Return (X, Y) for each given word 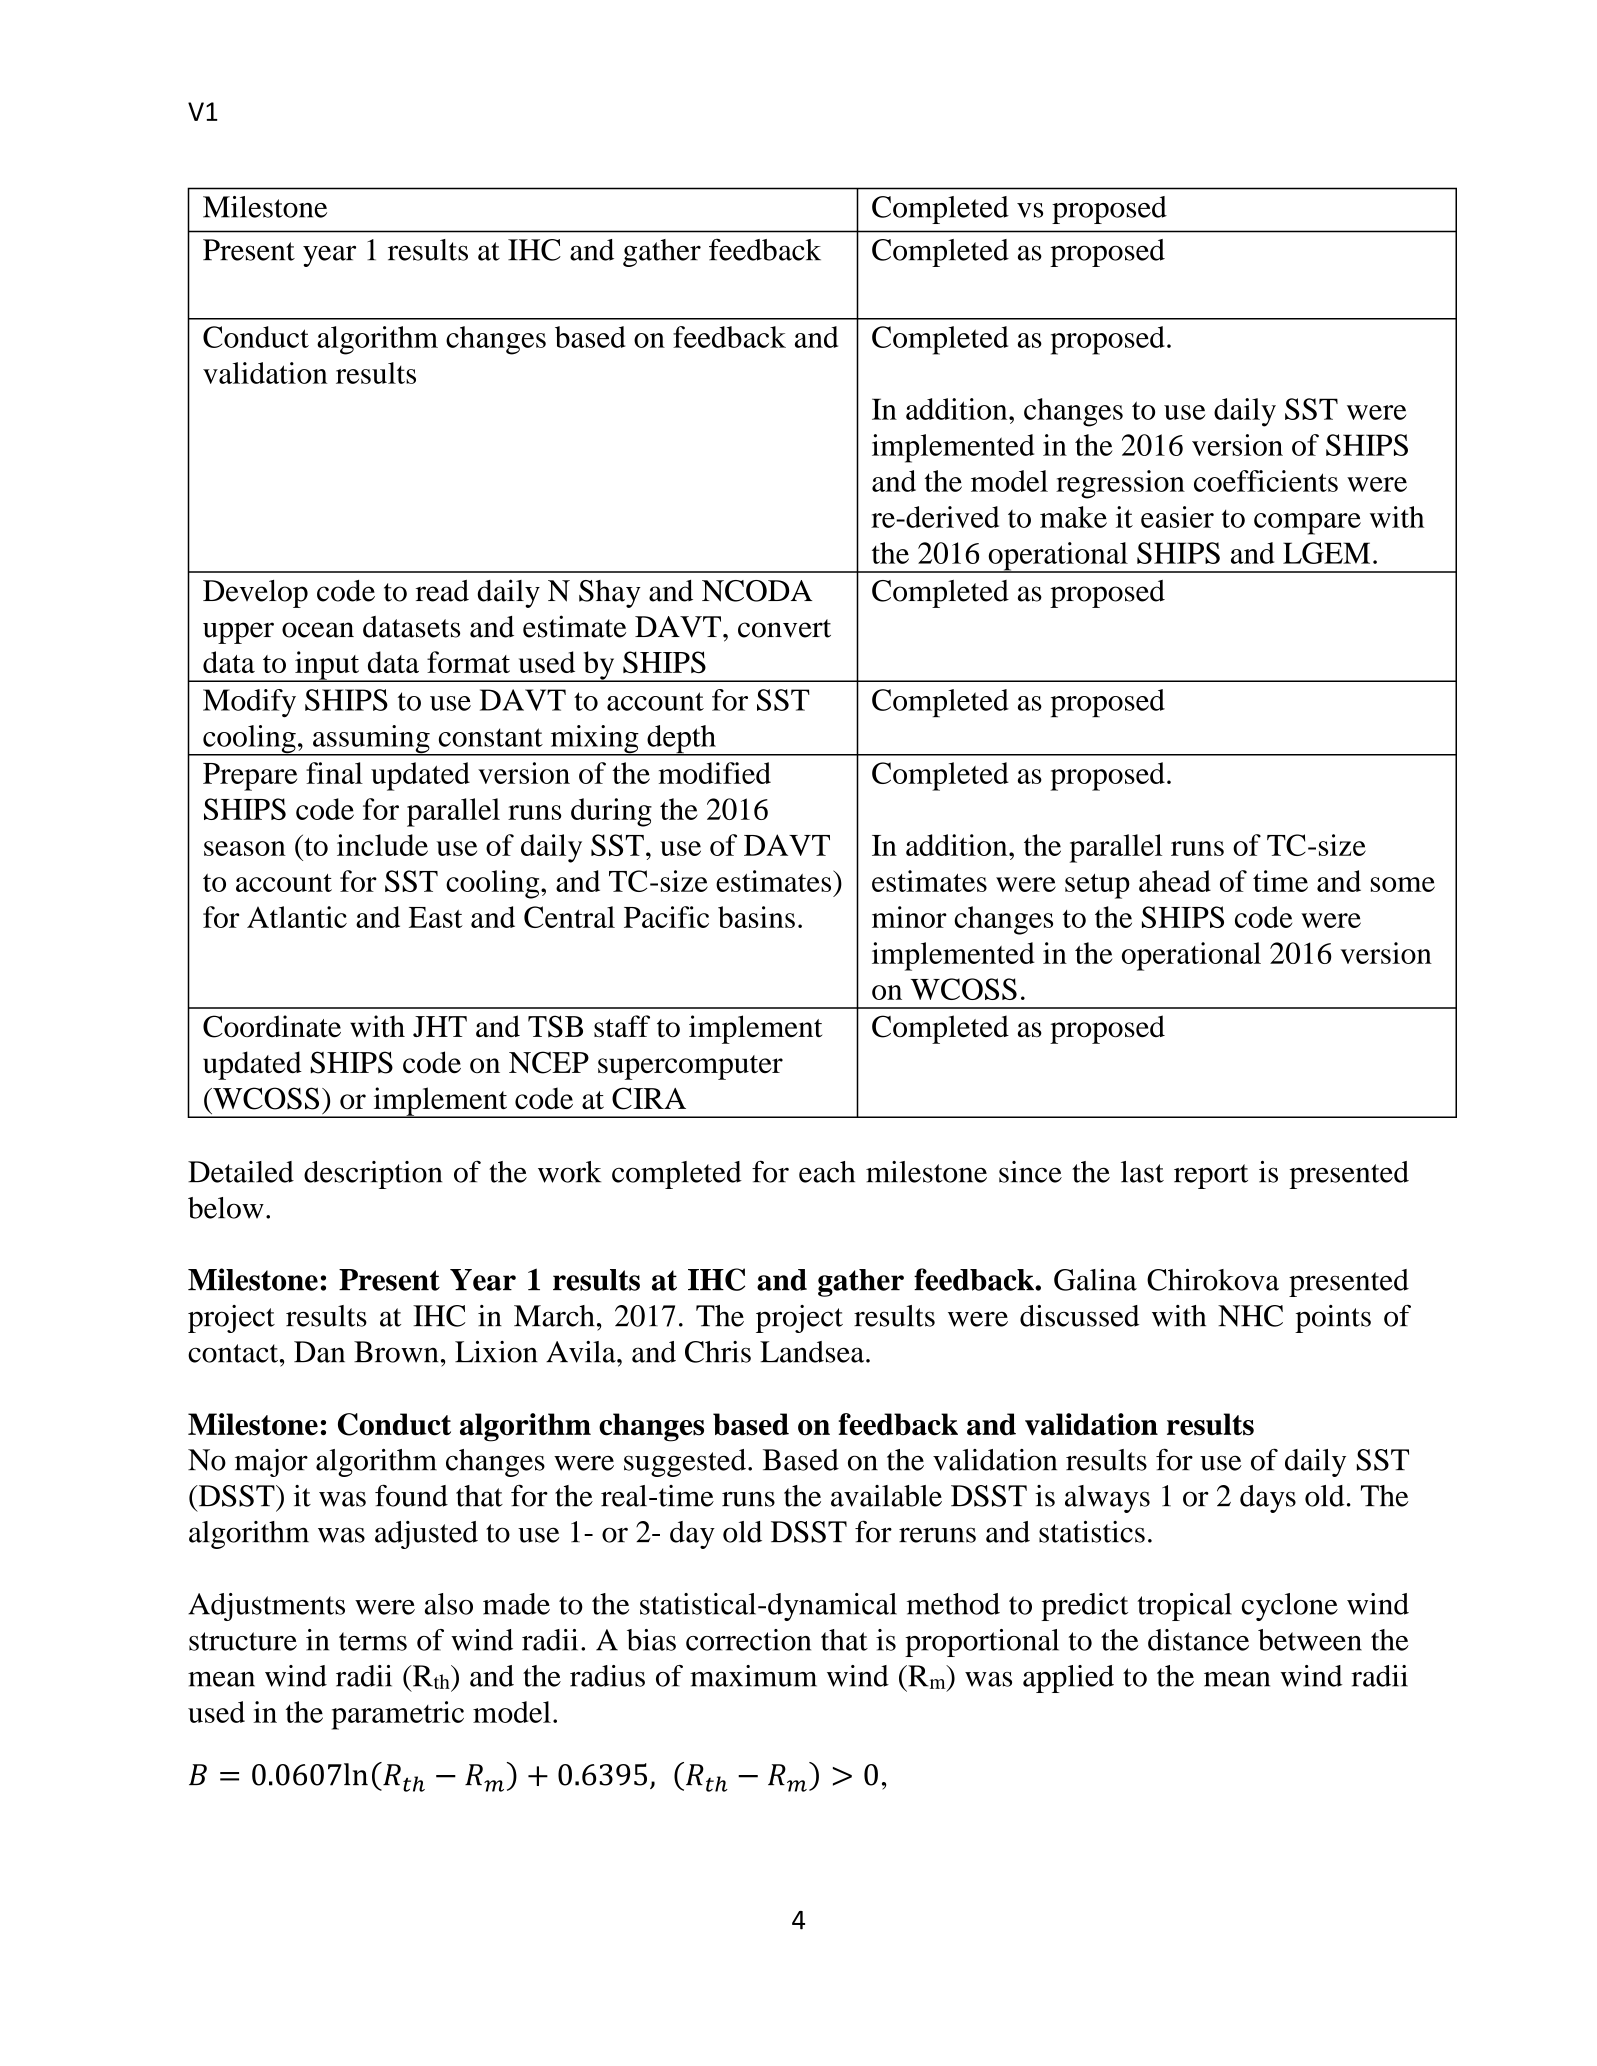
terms (373, 1641)
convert (784, 628)
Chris (718, 1352)
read (442, 591)
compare (1307, 524)
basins (756, 917)
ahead (1175, 881)
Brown (396, 1352)
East (436, 917)
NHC (1250, 1316)
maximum (753, 1676)
